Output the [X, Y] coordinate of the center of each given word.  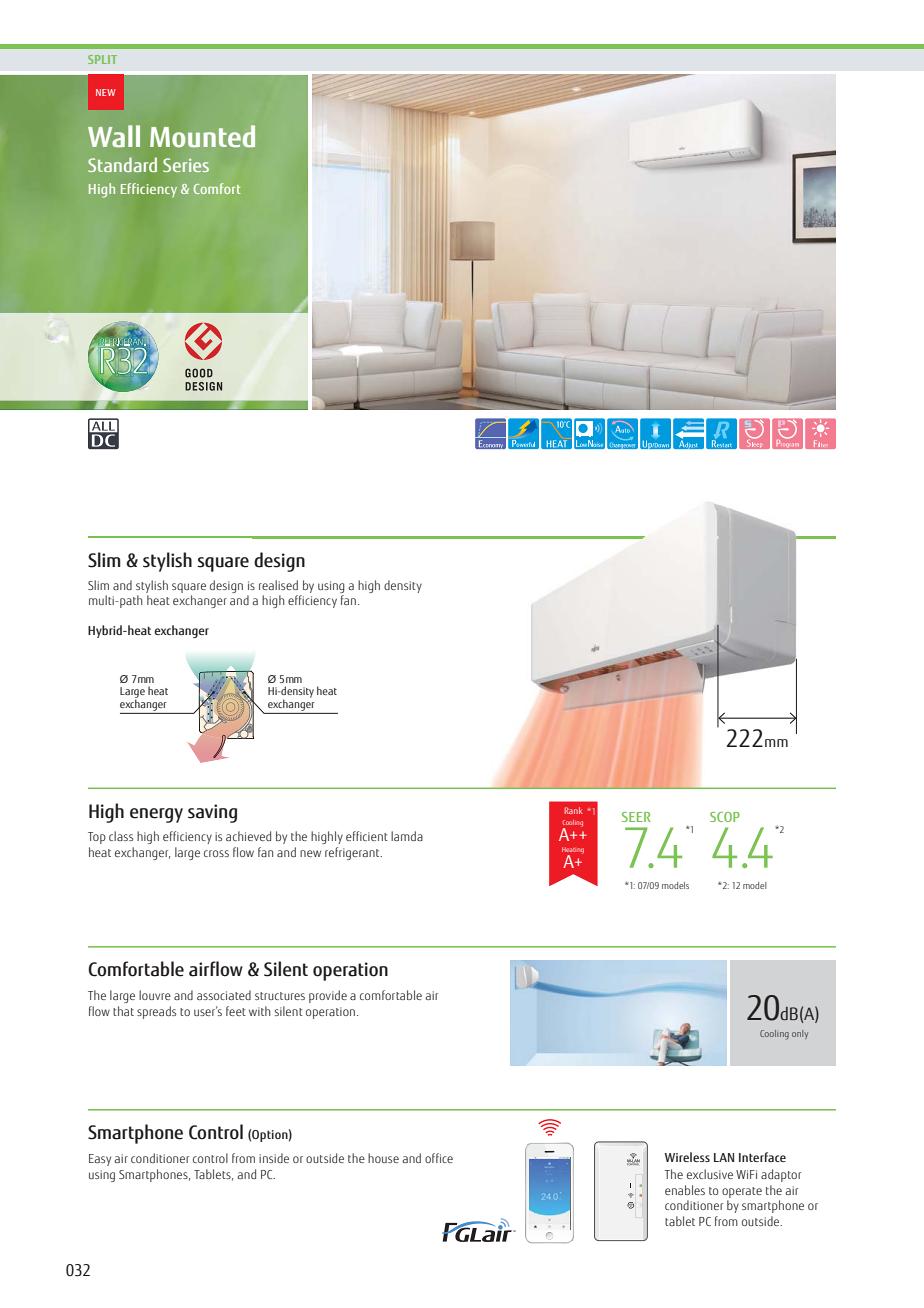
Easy [100, 1160]
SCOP [725, 817]
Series [186, 165]
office [439, 1158]
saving [212, 813]
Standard [122, 164]
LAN [724, 1157]
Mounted [202, 136]
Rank [574, 810]
